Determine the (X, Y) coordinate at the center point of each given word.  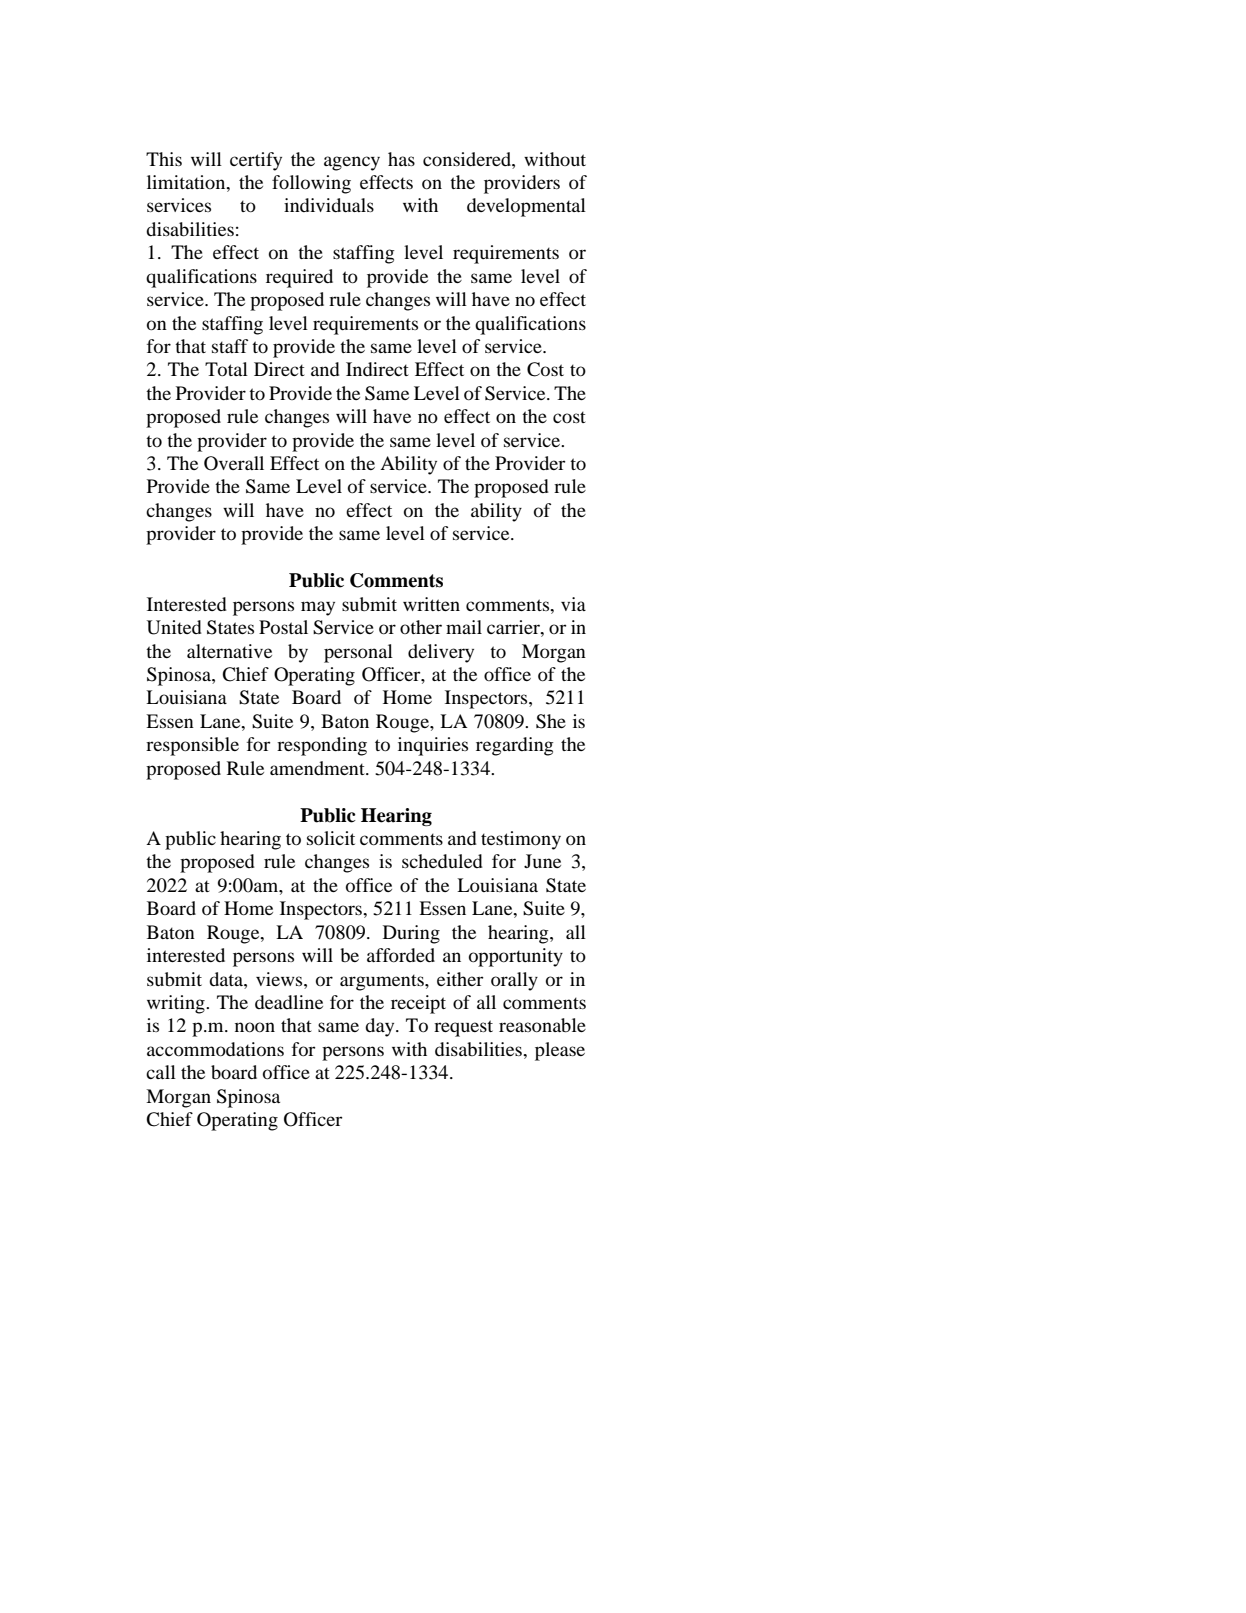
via (573, 604)
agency (352, 163)
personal (358, 653)
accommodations (215, 1049)
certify (256, 161)
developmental (526, 207)
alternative (229, 651)
